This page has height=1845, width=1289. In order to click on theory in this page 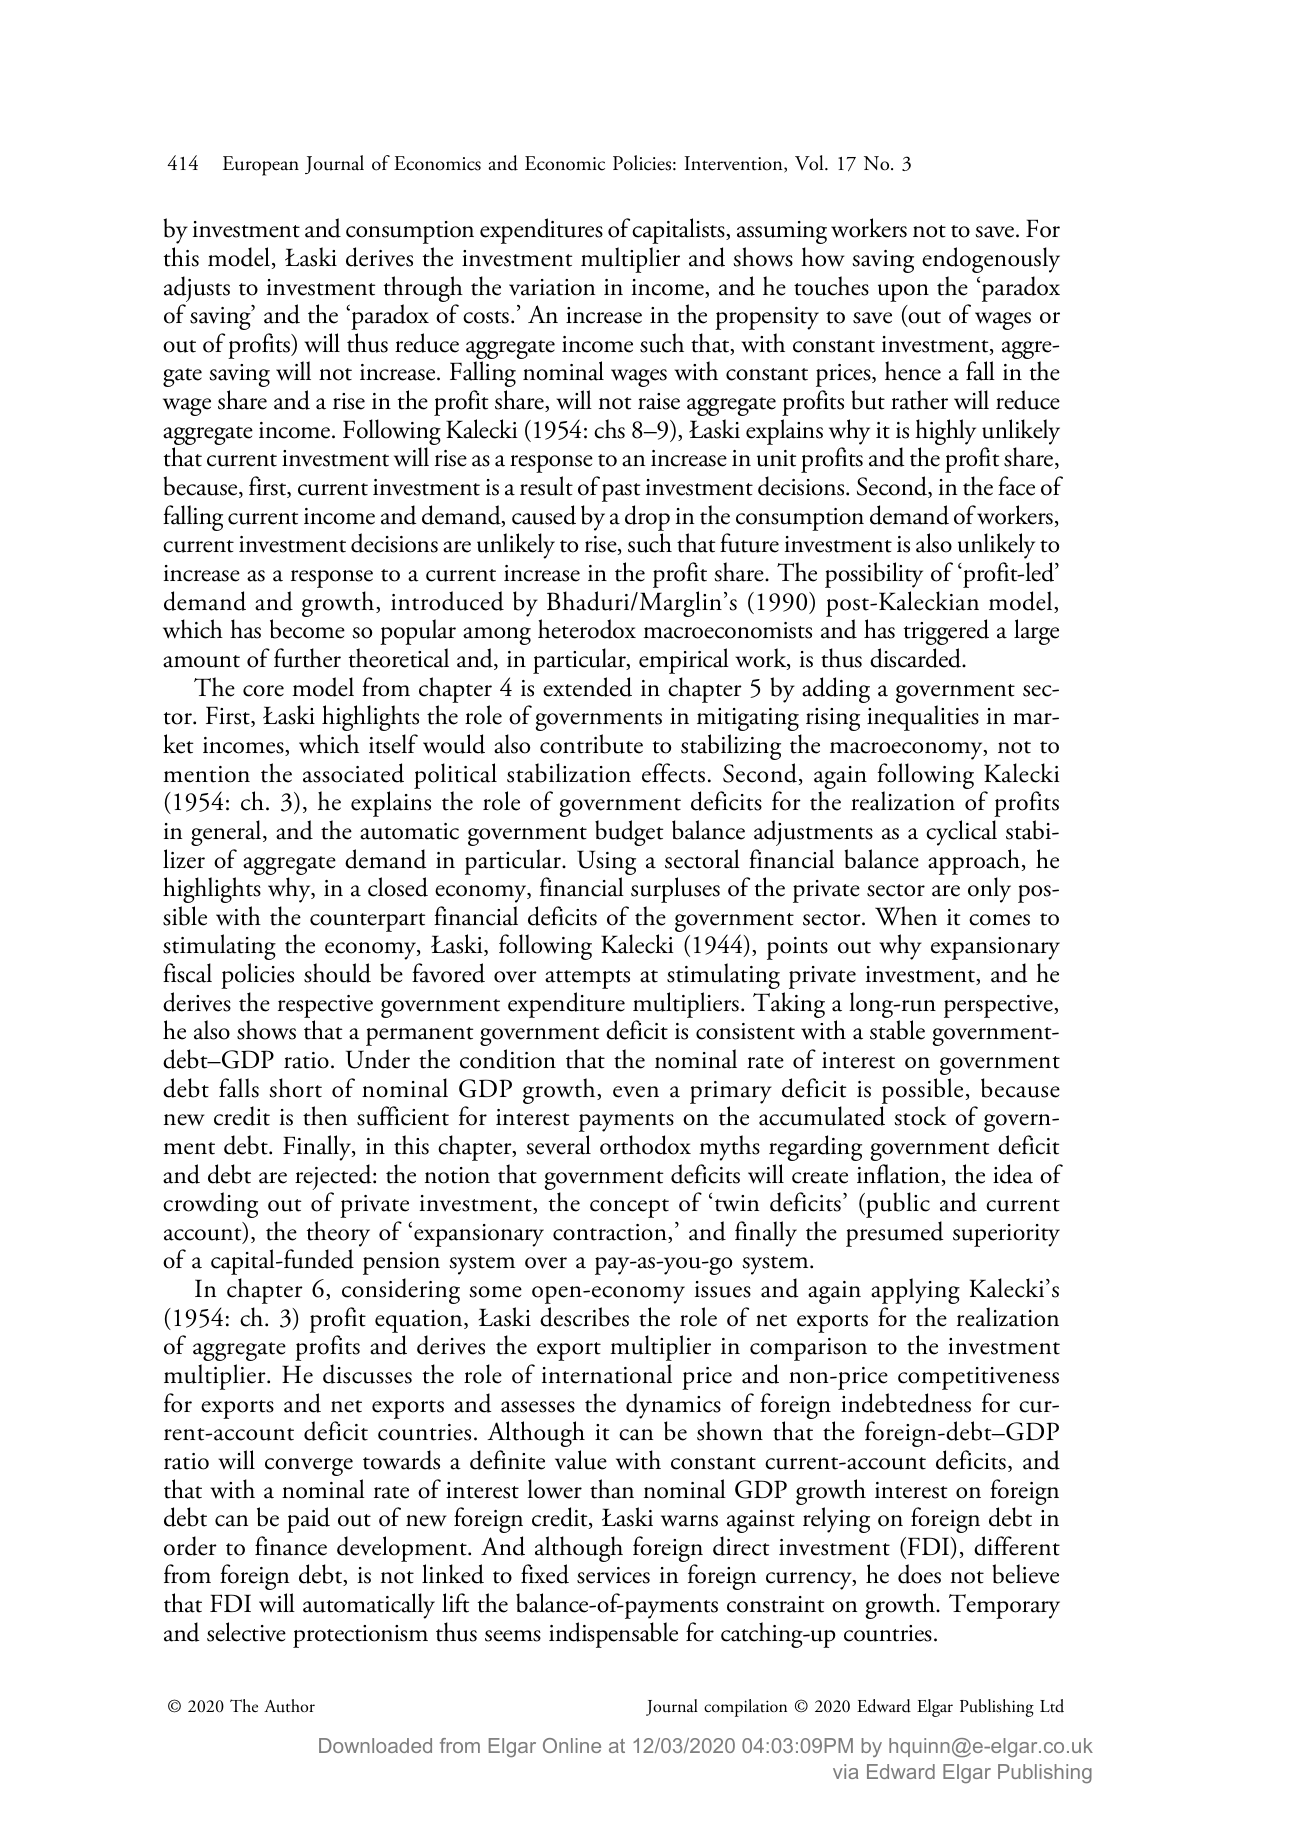, I will do `click(338, 1234)`.
